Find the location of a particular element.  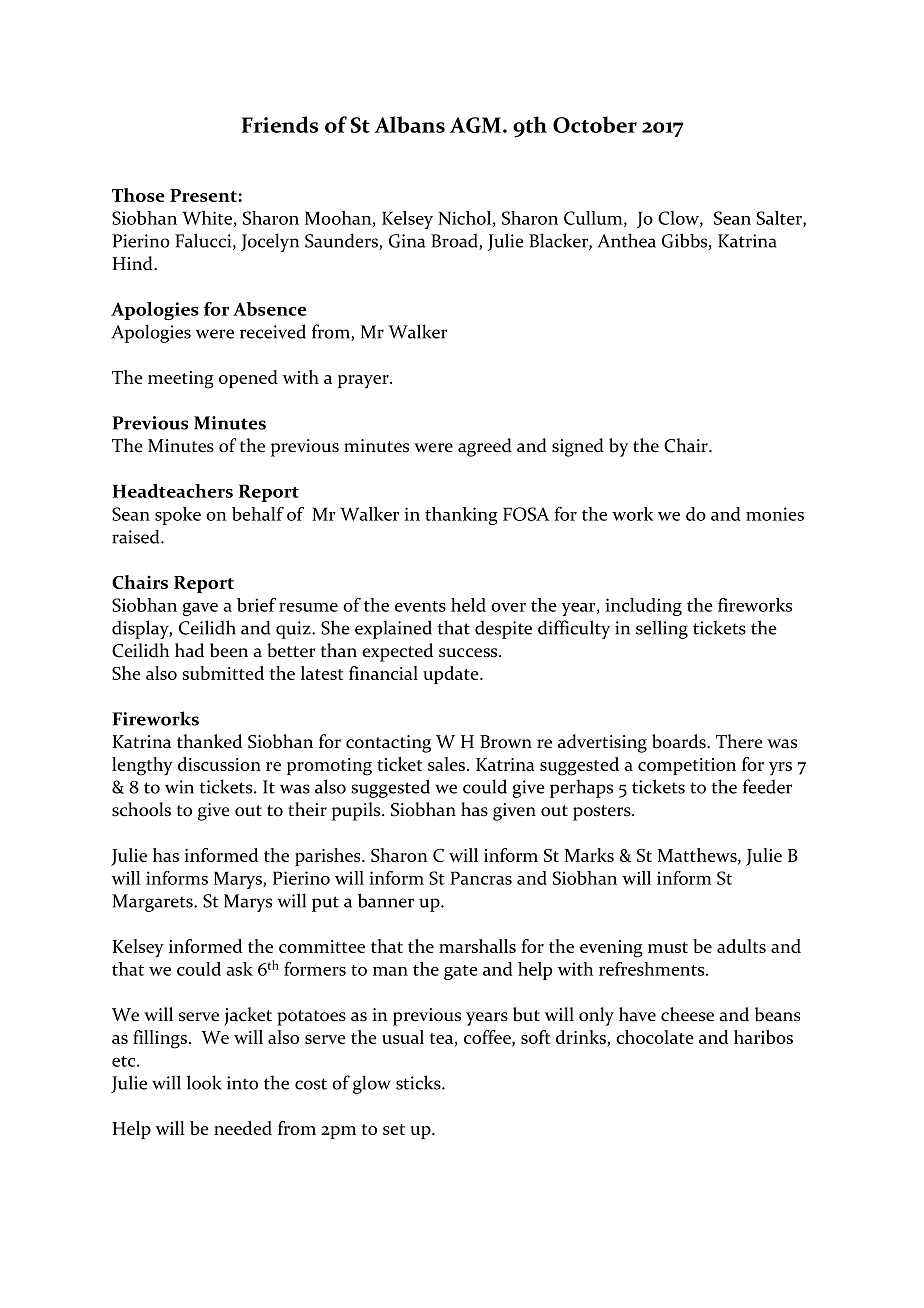

look is located at coordinates (204, 1082).
